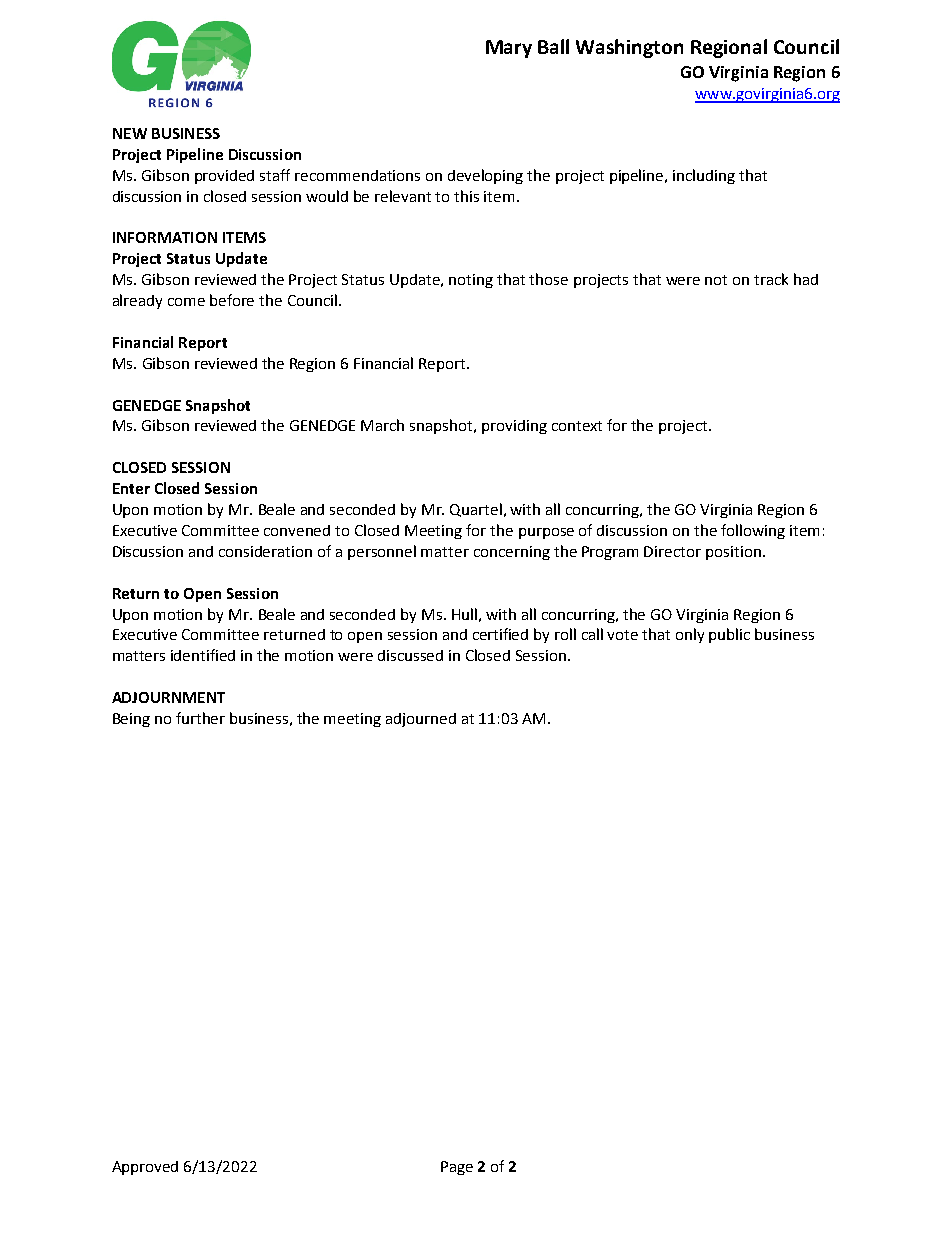 Image resolution: width=952 pixels, height=1233 pixels. What do you see at coordinates (457, 1168) in the screenshot?
I see `Page` at bounding box center [457, 1168].
